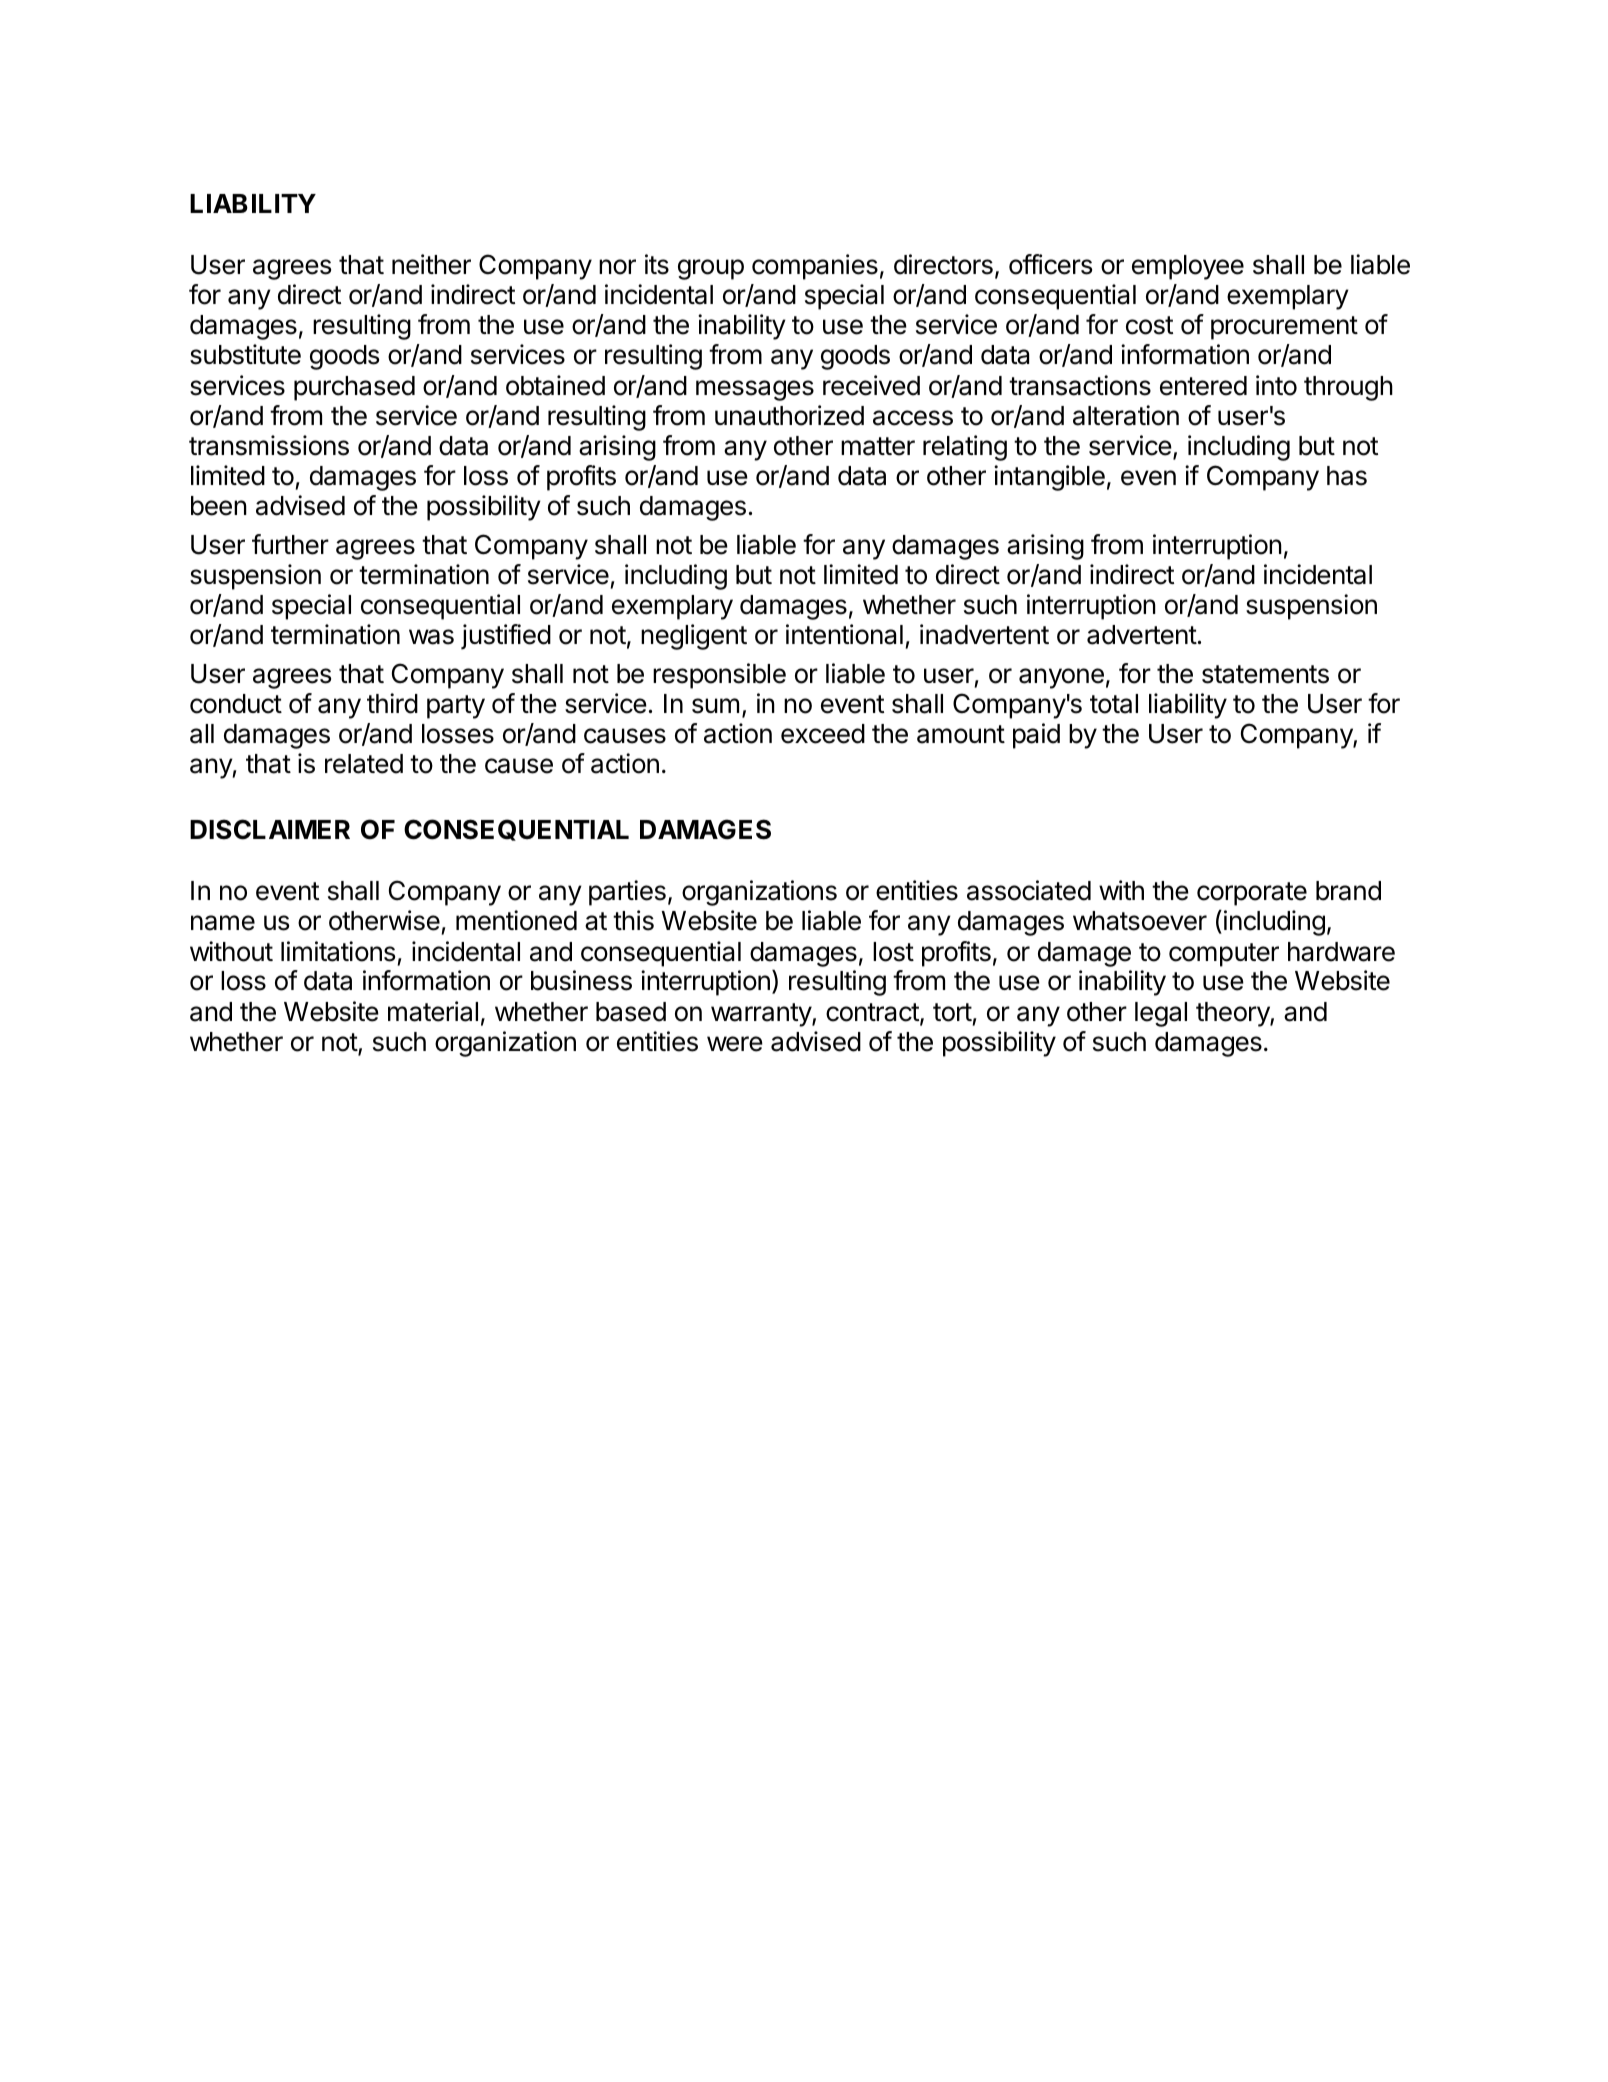  What do you see at coordinates (269, 445) in the screenshot?
I see `transmissions` at bounding box center [269, 445].
